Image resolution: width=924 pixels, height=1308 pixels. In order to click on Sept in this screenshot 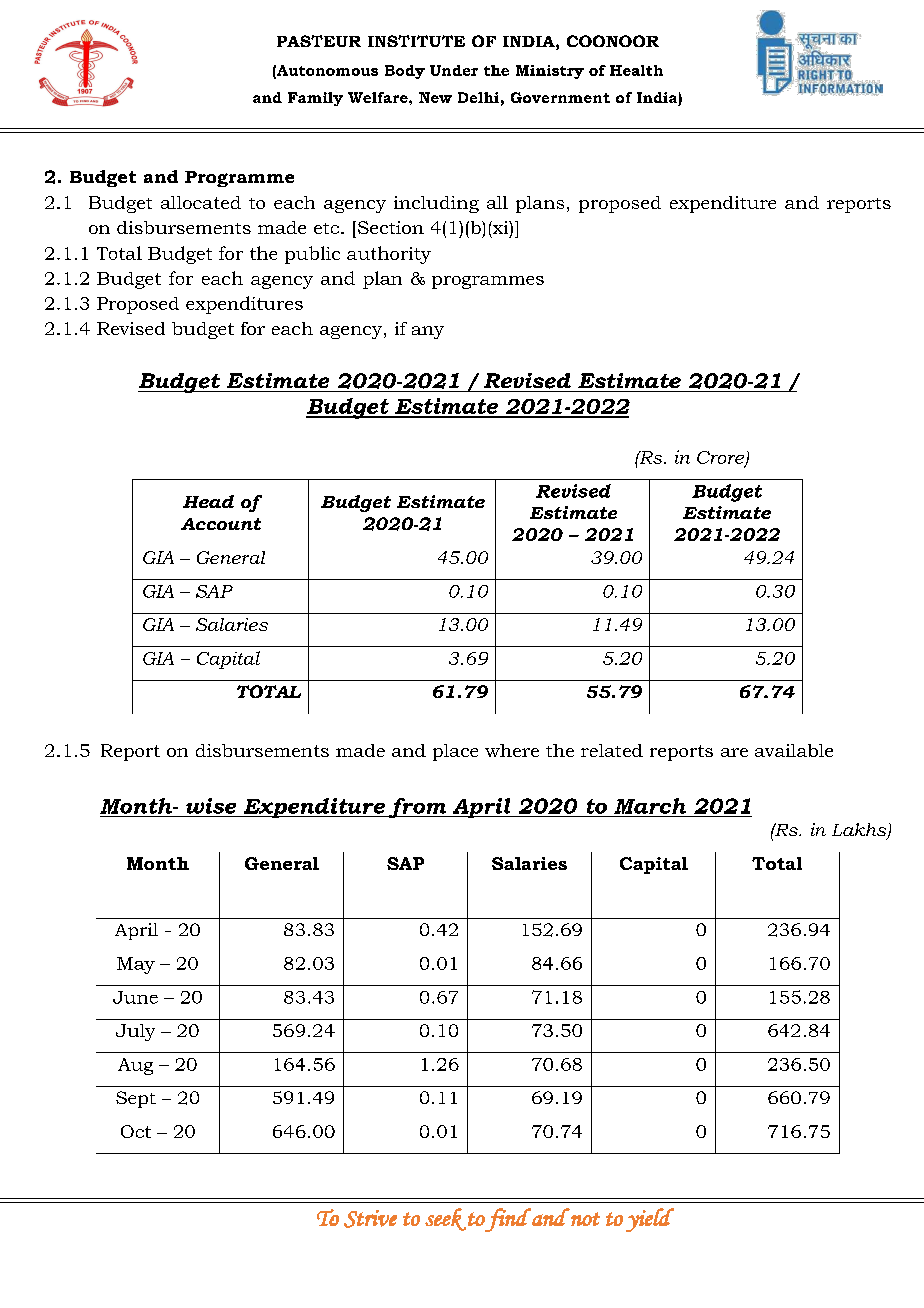, I will do `click(136, 1099)`.
